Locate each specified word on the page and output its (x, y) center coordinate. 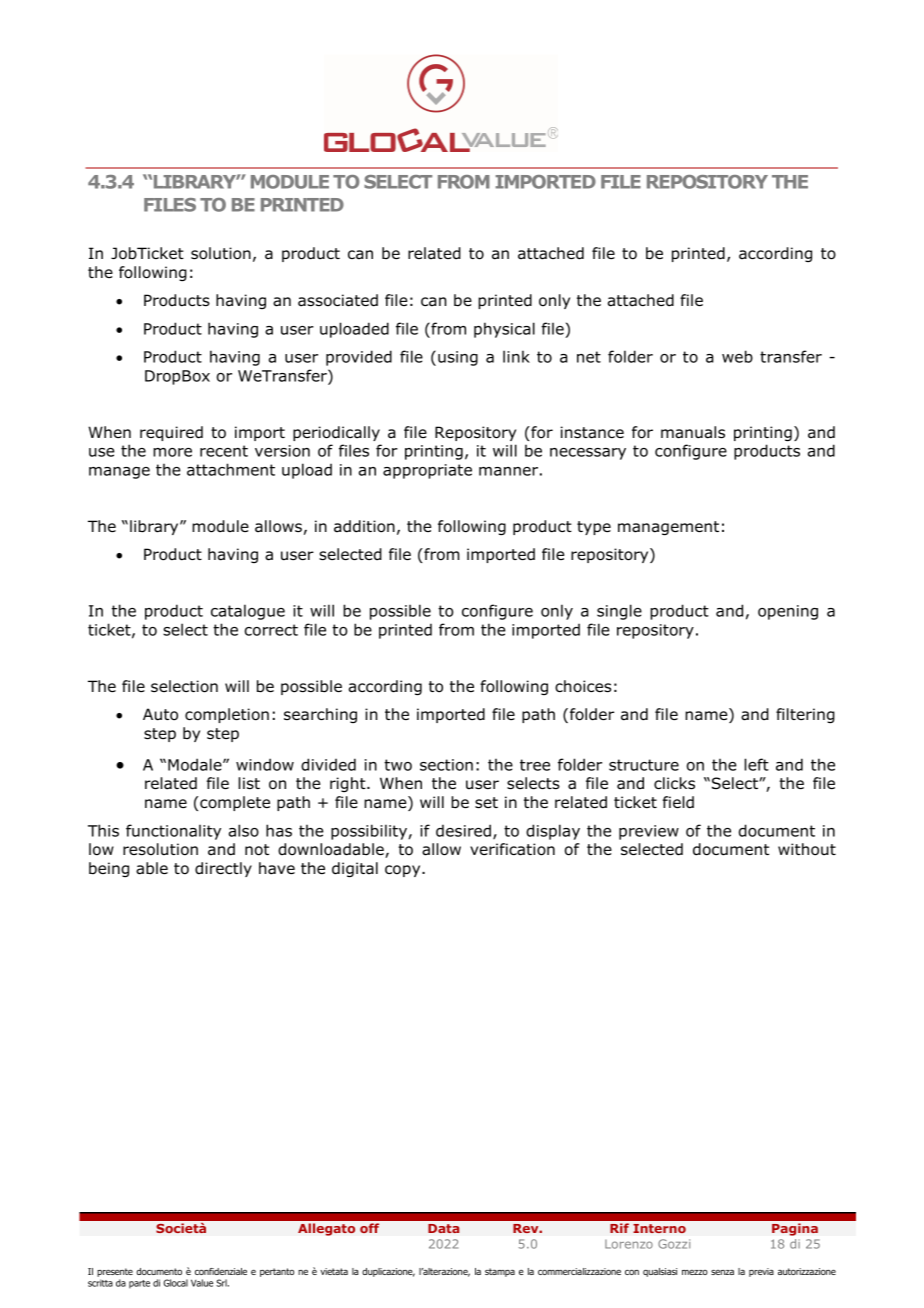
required (171, 433)
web (737, 356)
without (807, 849)
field (678, 802)
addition (364, 526)
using (458, 358)
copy (404, 871)
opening (788, 612)
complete (235, 803)
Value (202, 1283)
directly (223, 869)
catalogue (248, 612)
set (486, 802)
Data (443, 1228)
